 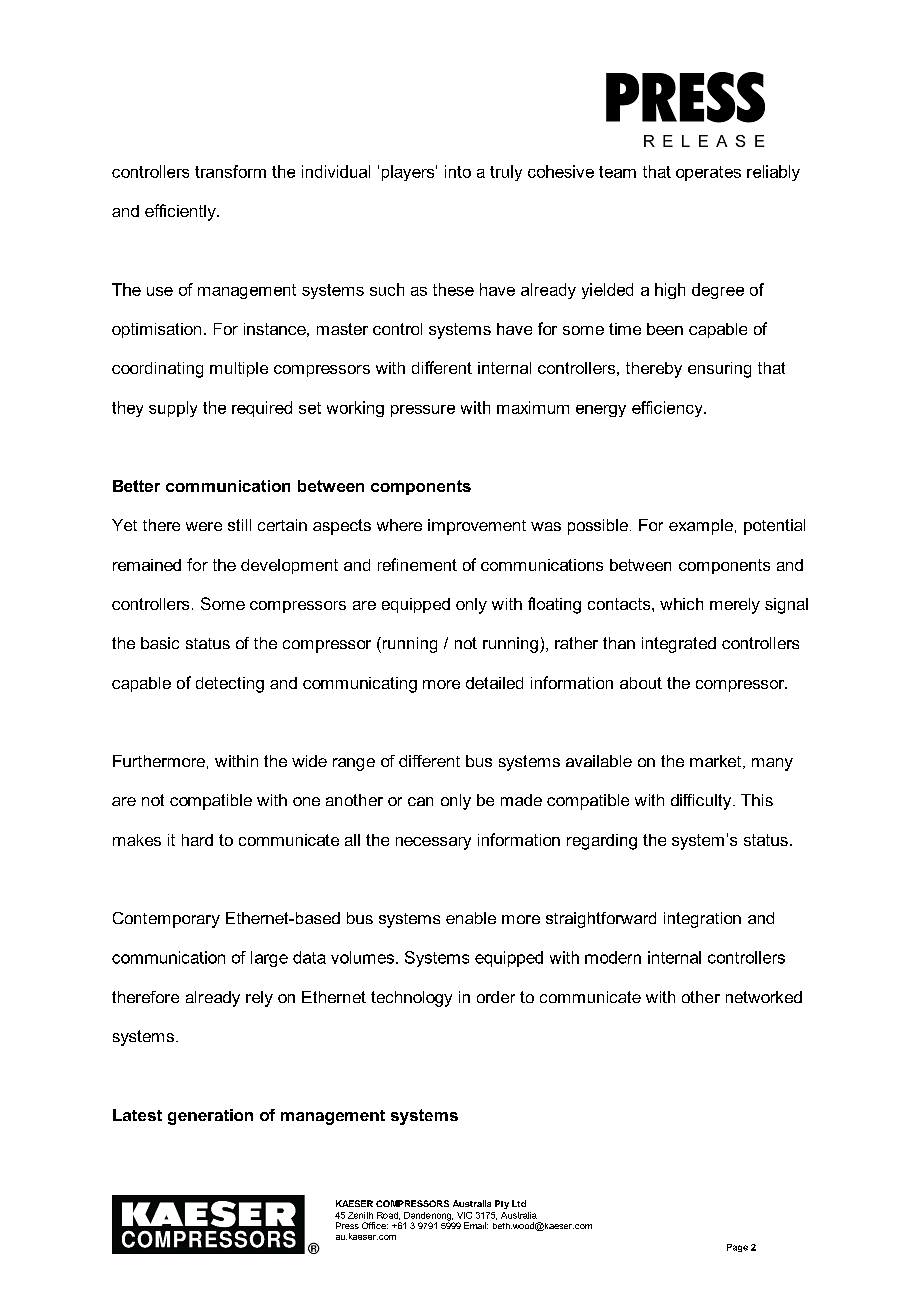 I want to click on operates, so click(x=708, y=173).
